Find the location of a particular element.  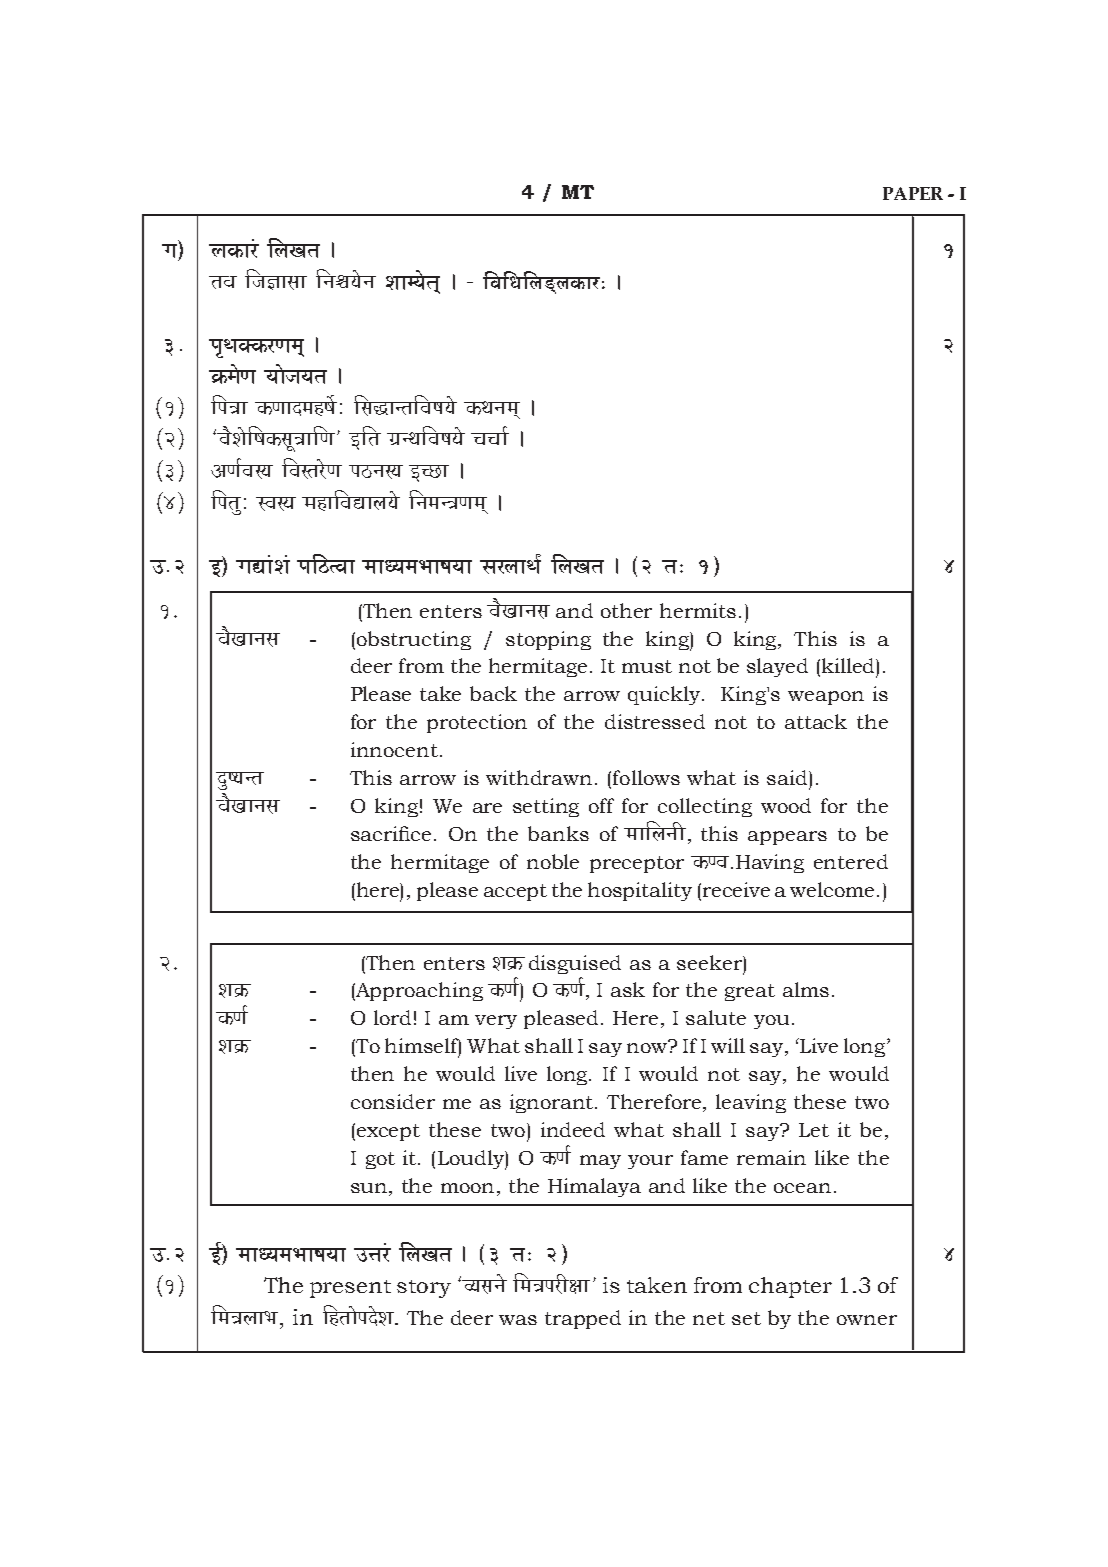

innocent is located at coordinates (394, 749).
